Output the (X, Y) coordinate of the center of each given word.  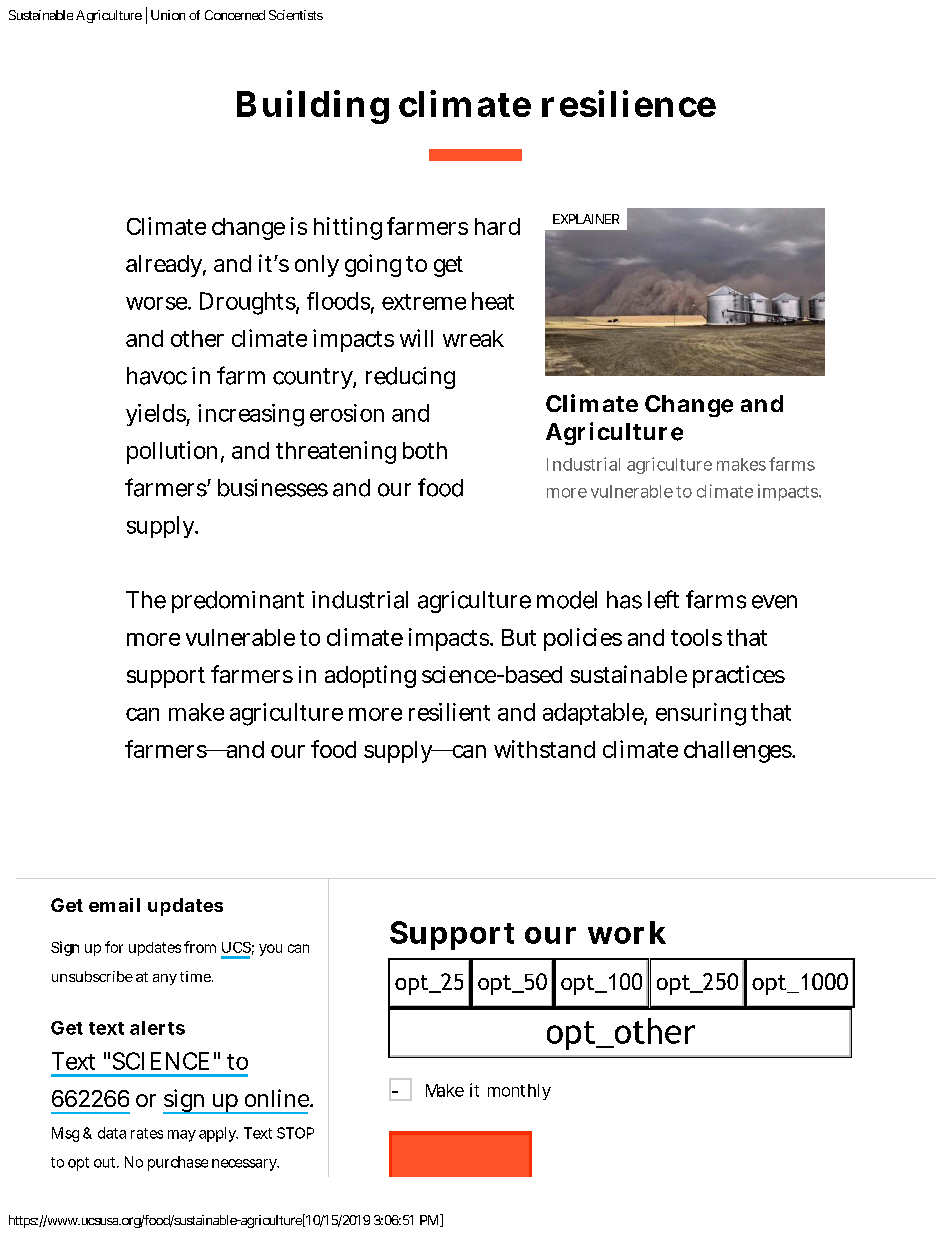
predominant (238, 602)
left (663, 599)
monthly (519, 1092)
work (627, 932)
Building (313, 107)
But (519, 637)
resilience (629, 103)
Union (168, 15)
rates (147, 1133)
